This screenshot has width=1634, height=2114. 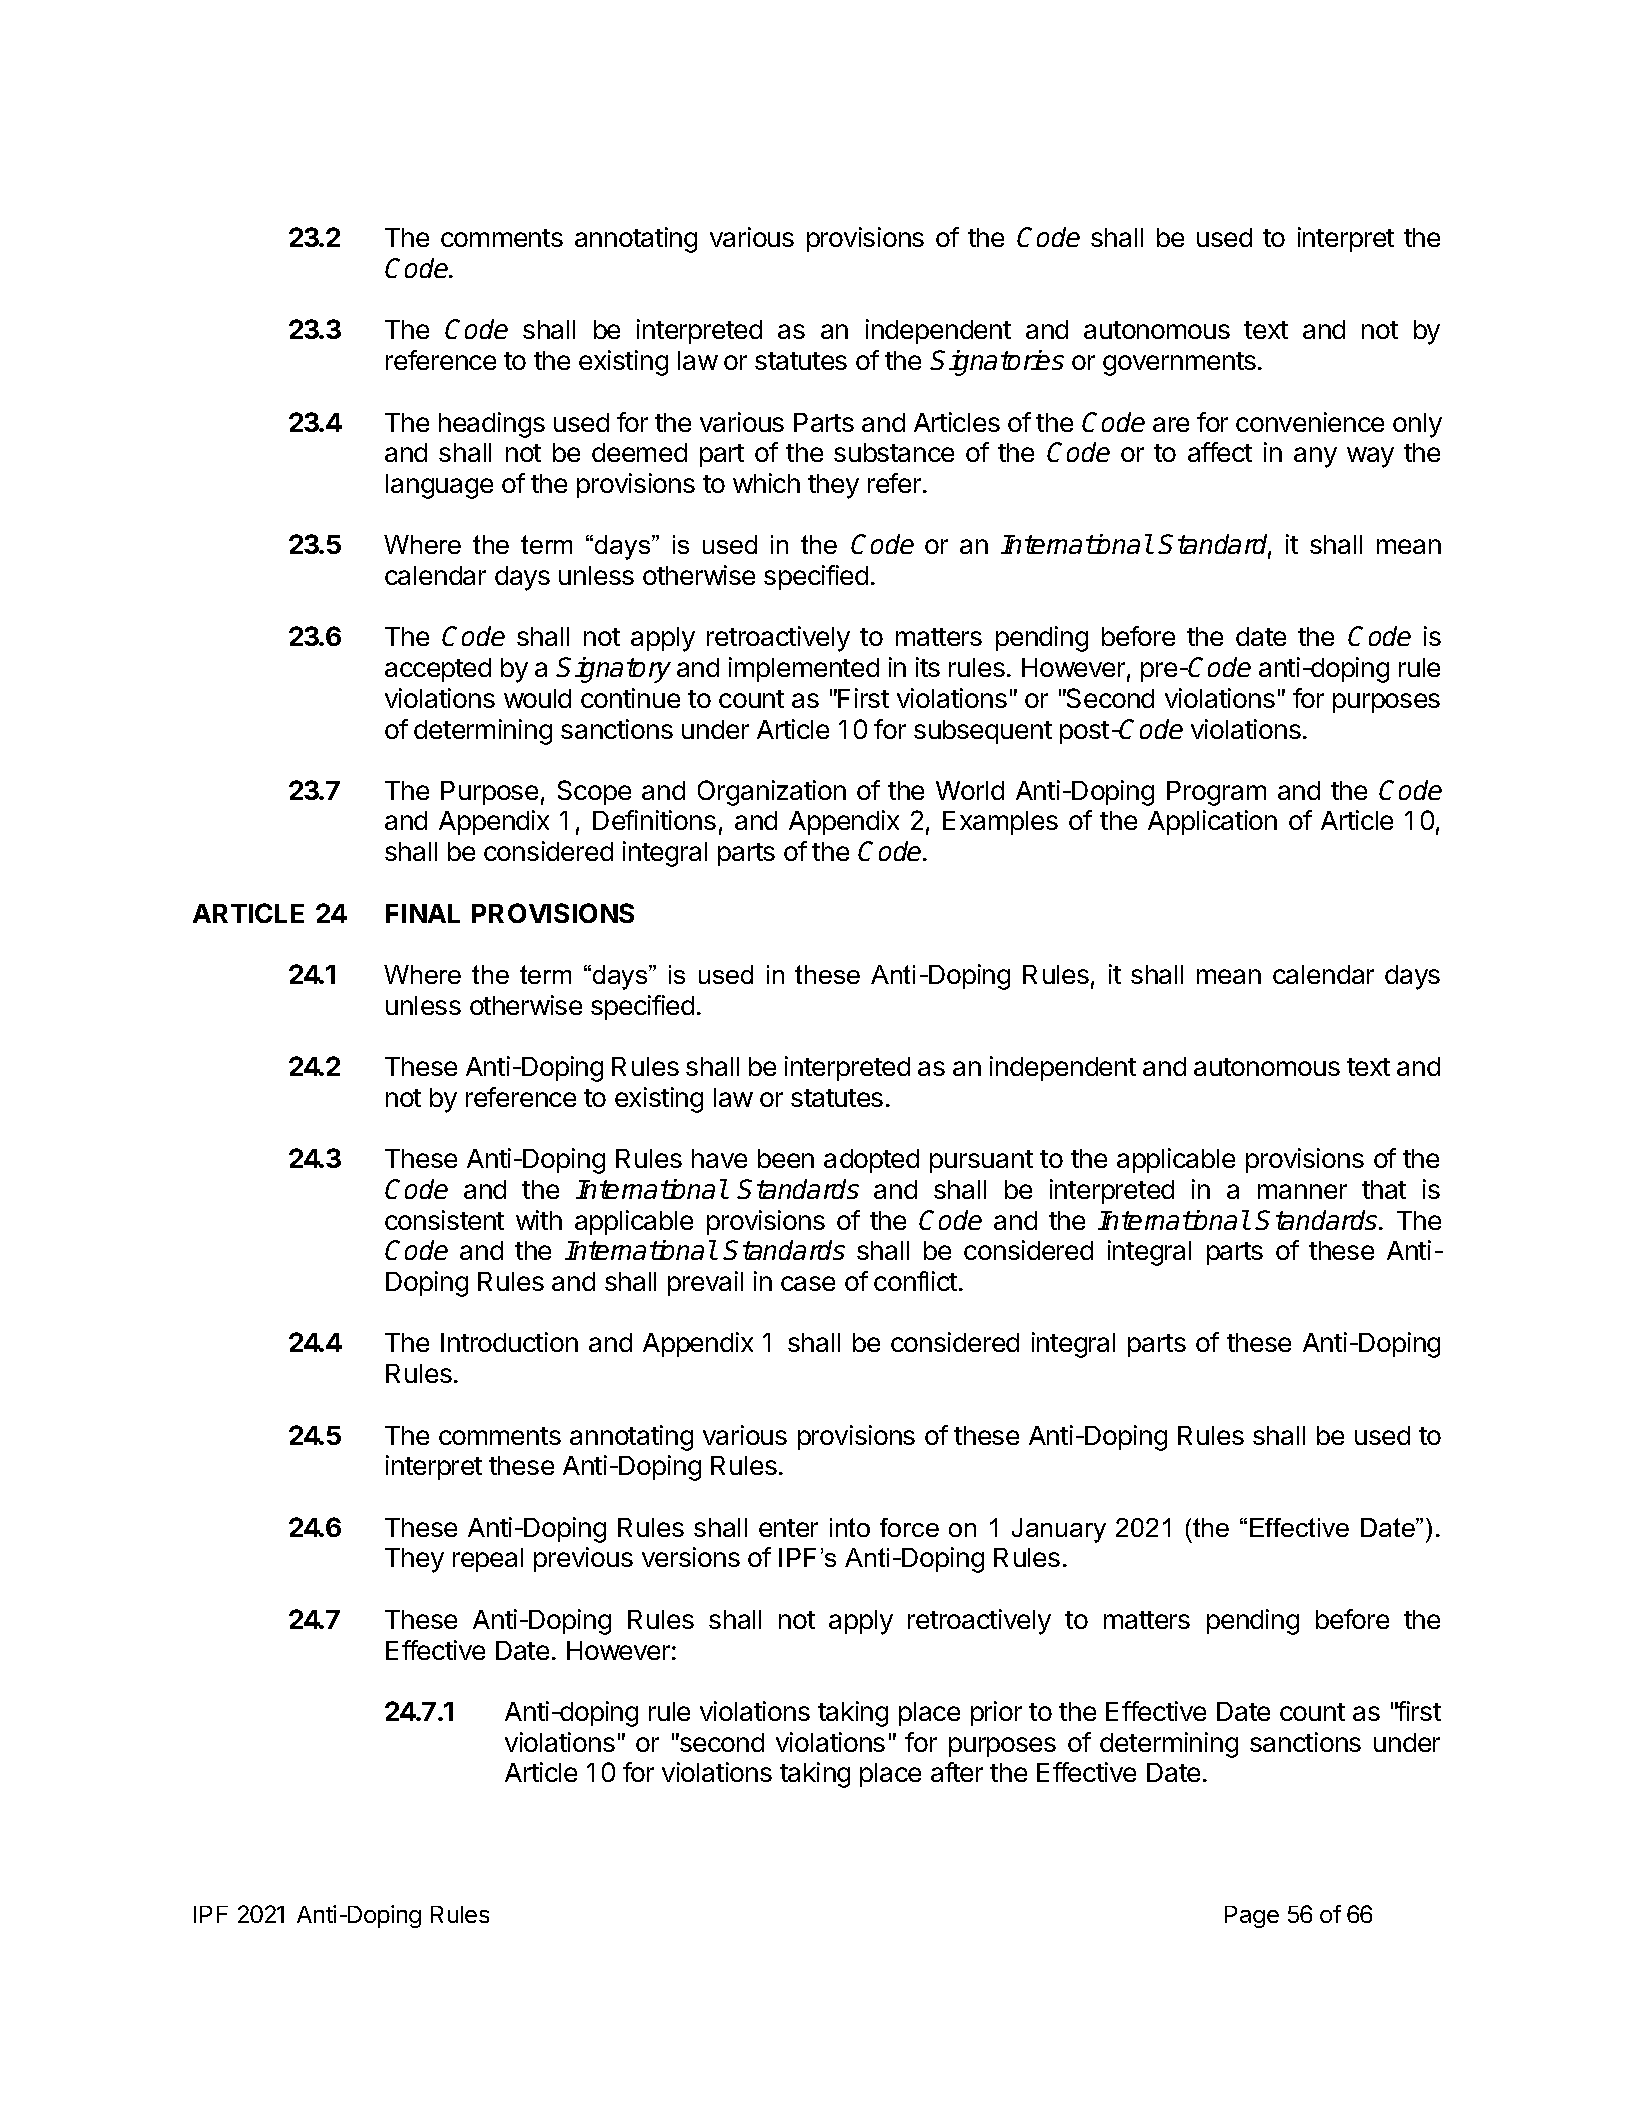 What do you see at coordinates (423, 913) in the screenshot?
I see `FINAL` at bounding box center [423, 913].
